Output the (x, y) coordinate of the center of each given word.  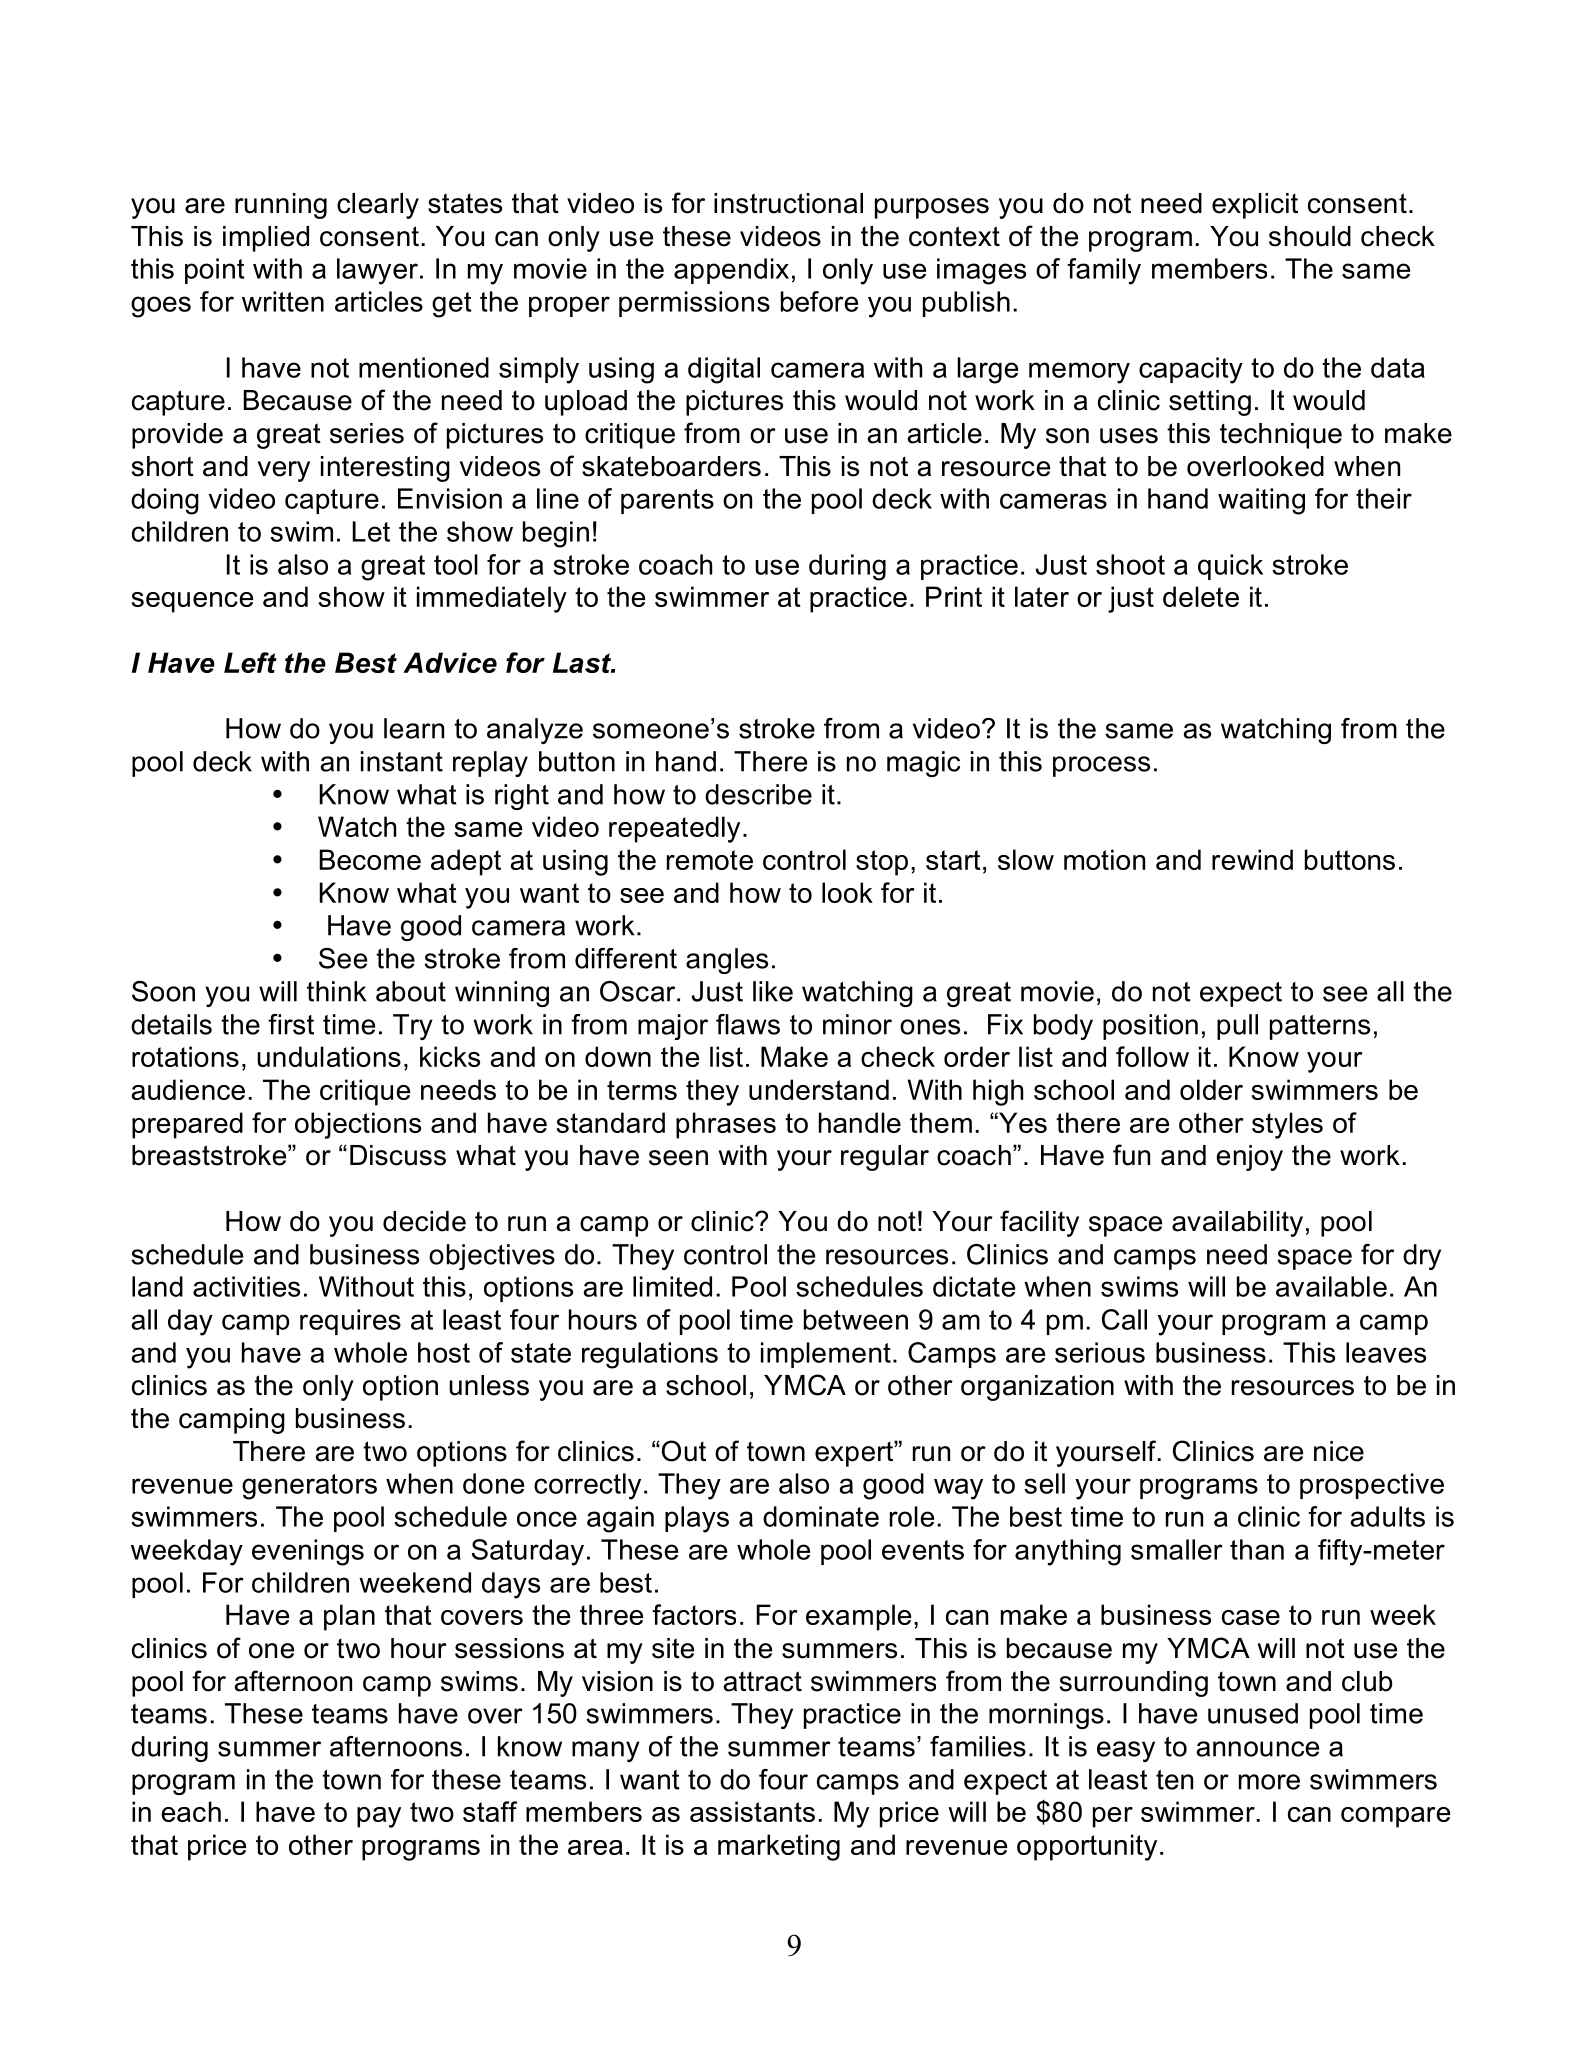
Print (954, 596)
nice (1339, 1451)
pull (1237, 1027)
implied (266, 239)
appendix (731, 271)
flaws (748, 1024)
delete (1201, 596)
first (291, 1024)
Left (250, 662)
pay (379, 1817)
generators (309, 1487)
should (1310, 236)
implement (826, 1355)
